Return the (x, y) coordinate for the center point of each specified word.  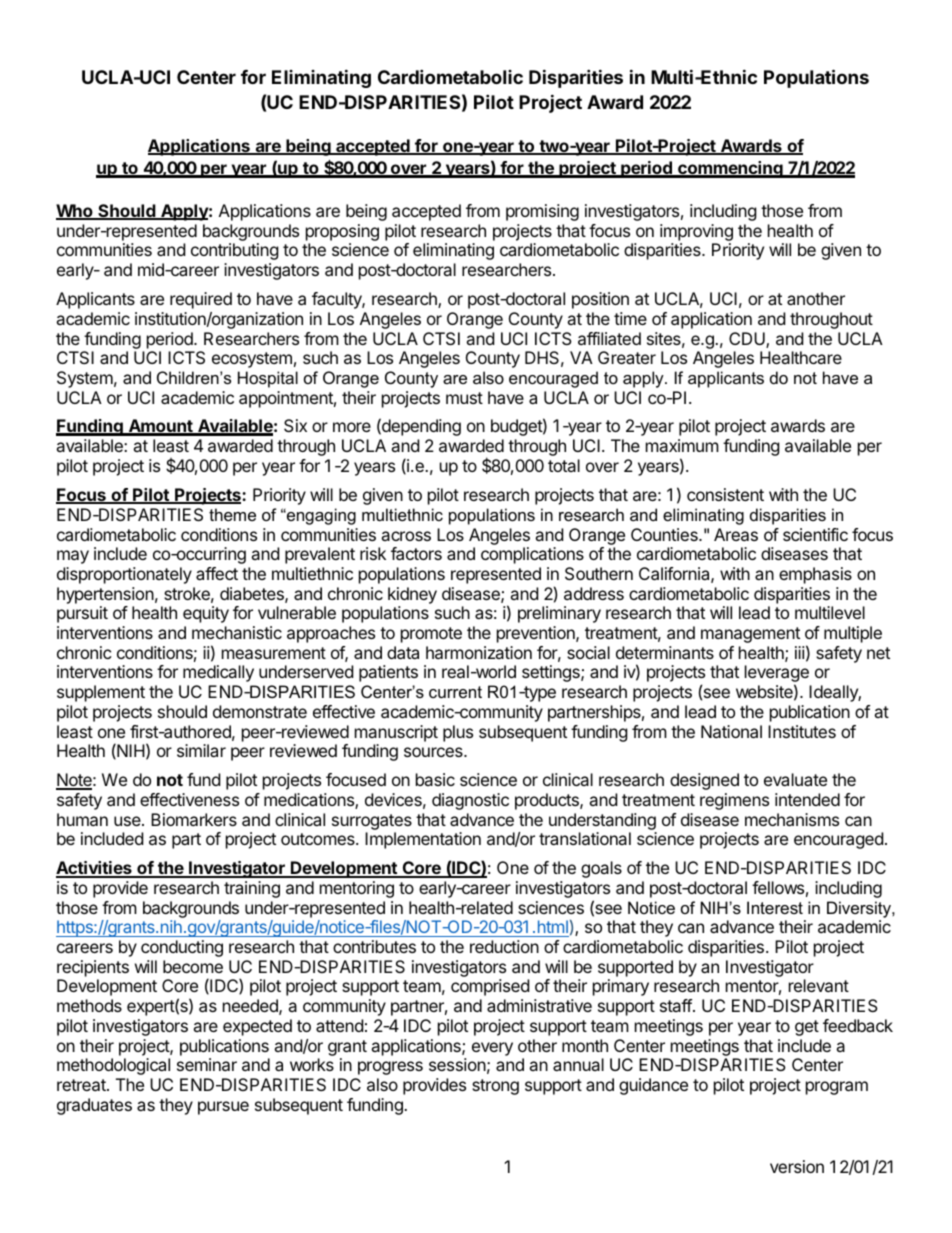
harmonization (479, 652)
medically (218, 673)
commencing (730, 169)
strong (495, 1087)
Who (75, 212)
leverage (777, 675)
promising (542, 212)
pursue (223, 1108)
